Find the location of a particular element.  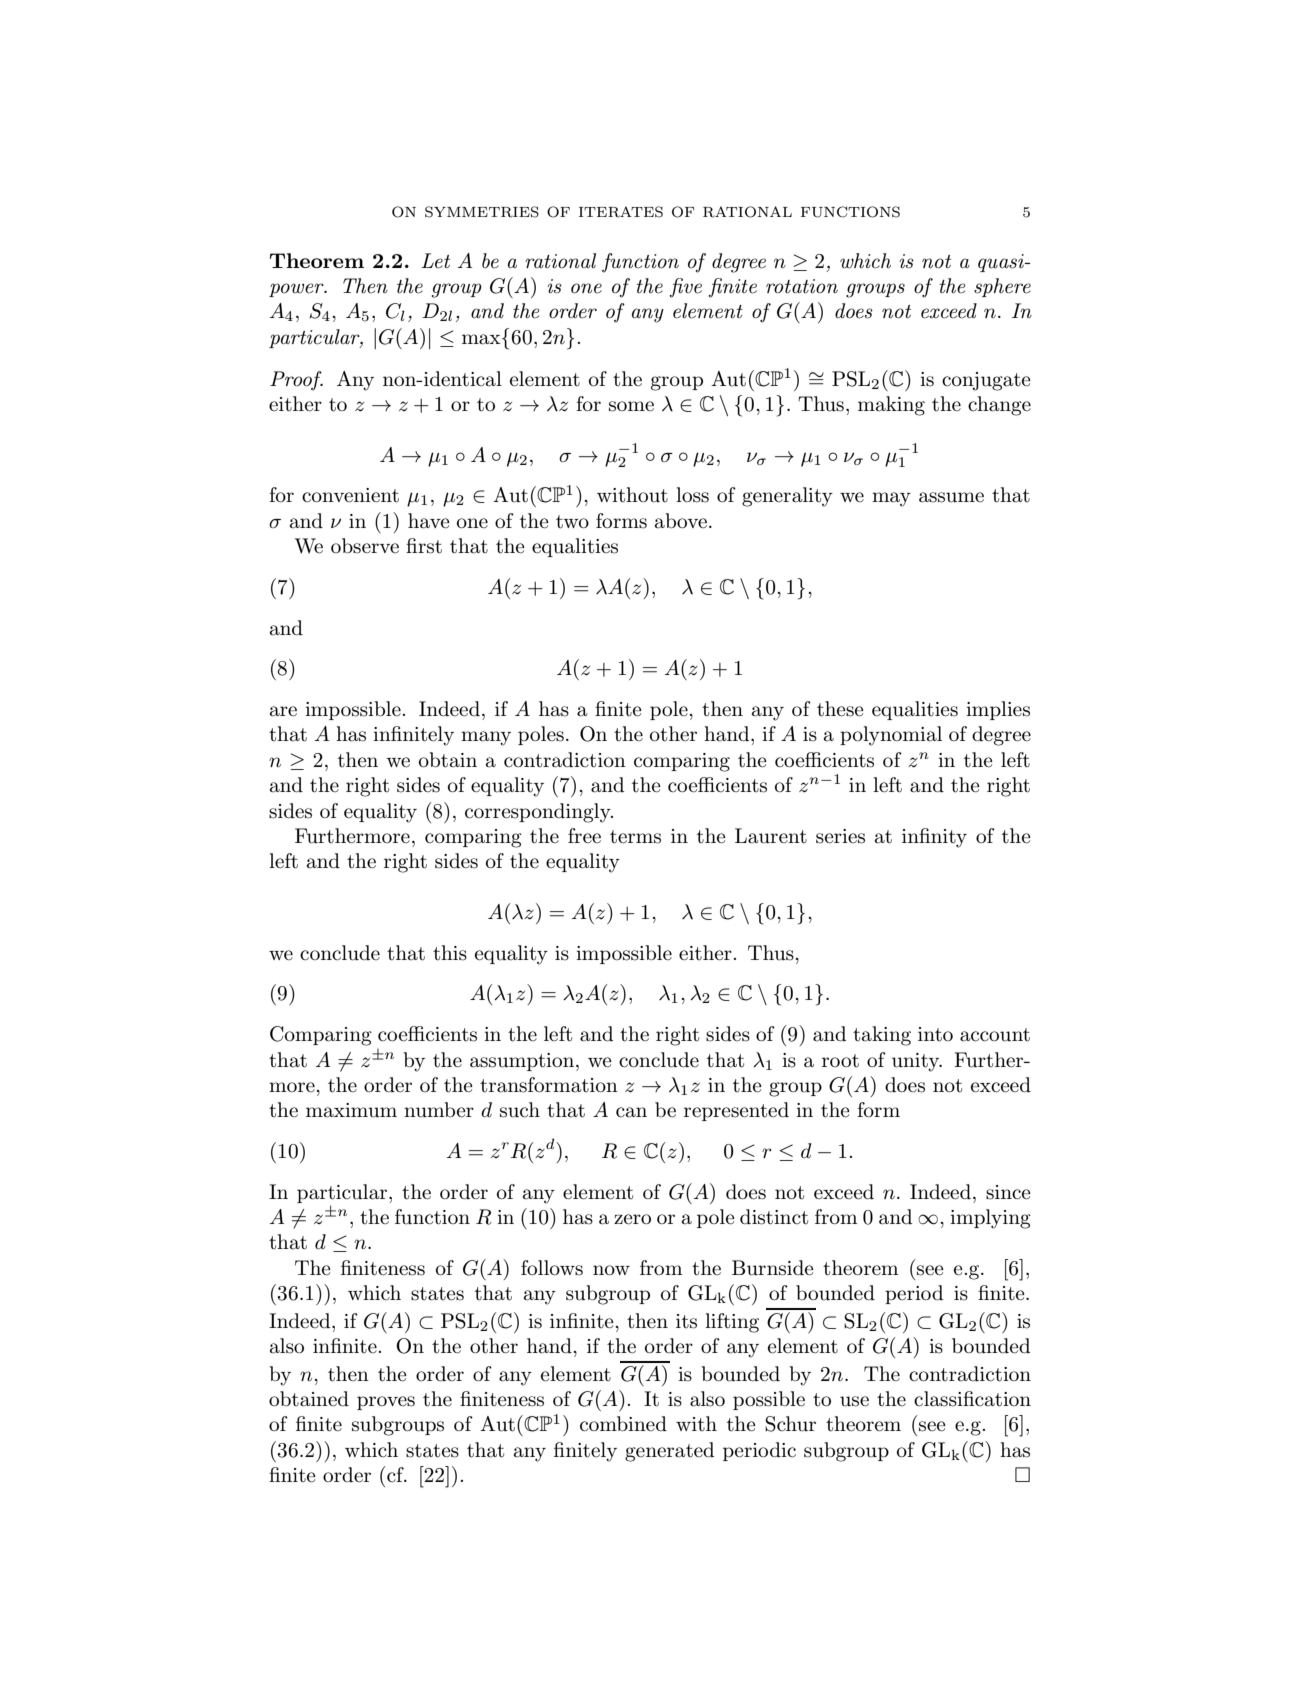

Let is located at coordinates (435, 261).
